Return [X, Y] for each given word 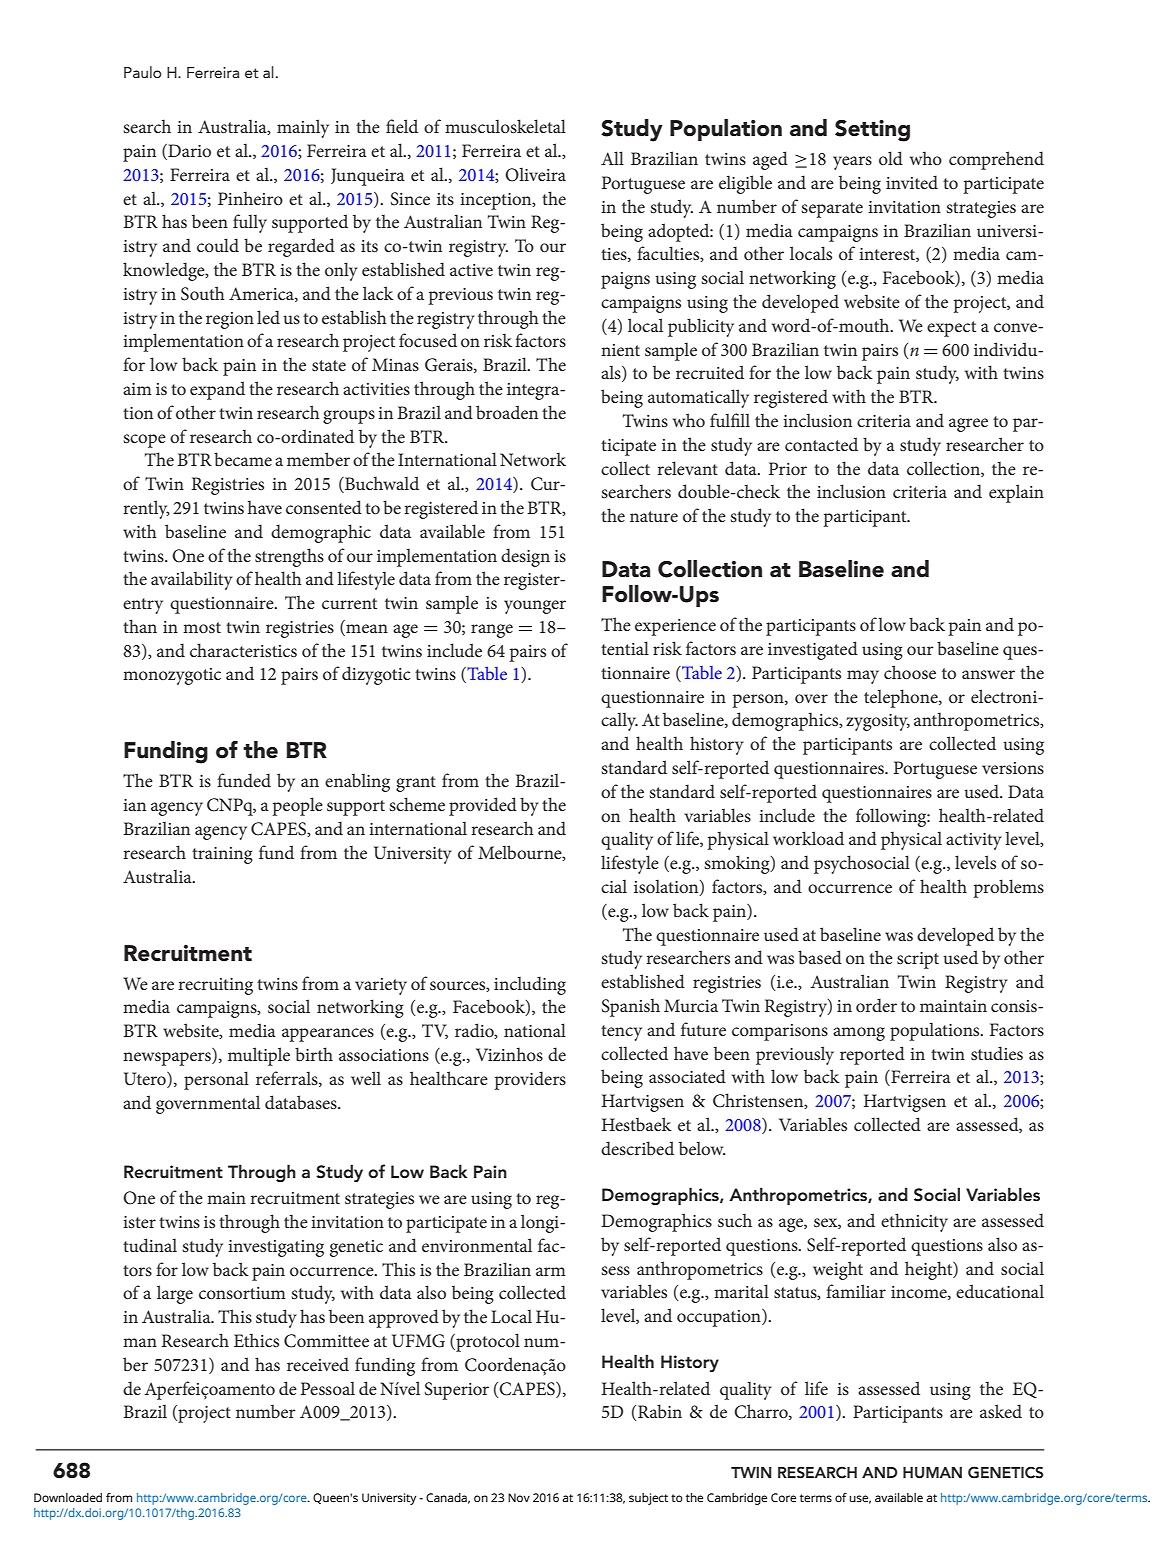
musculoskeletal [505, 126]
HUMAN [932, 1473]
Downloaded [68, 1497]
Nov [519, 1497]
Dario [188, 152]
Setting [872, 131]
